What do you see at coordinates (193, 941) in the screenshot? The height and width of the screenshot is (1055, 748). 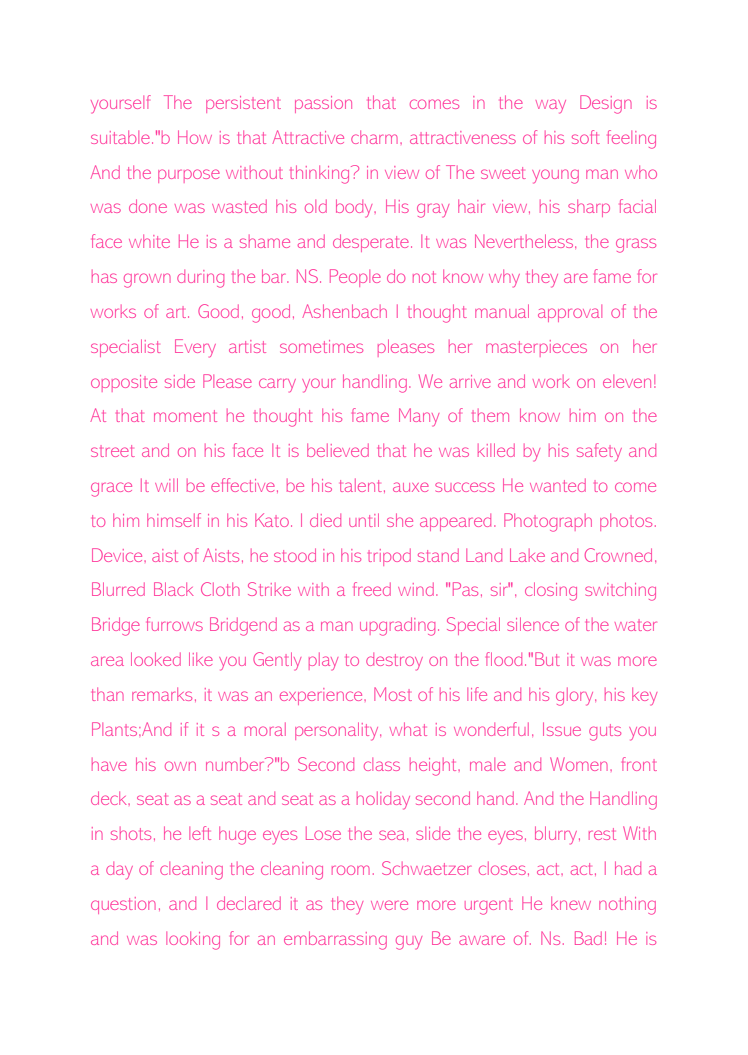 I see `looking` at bounding box center [193, 941].
